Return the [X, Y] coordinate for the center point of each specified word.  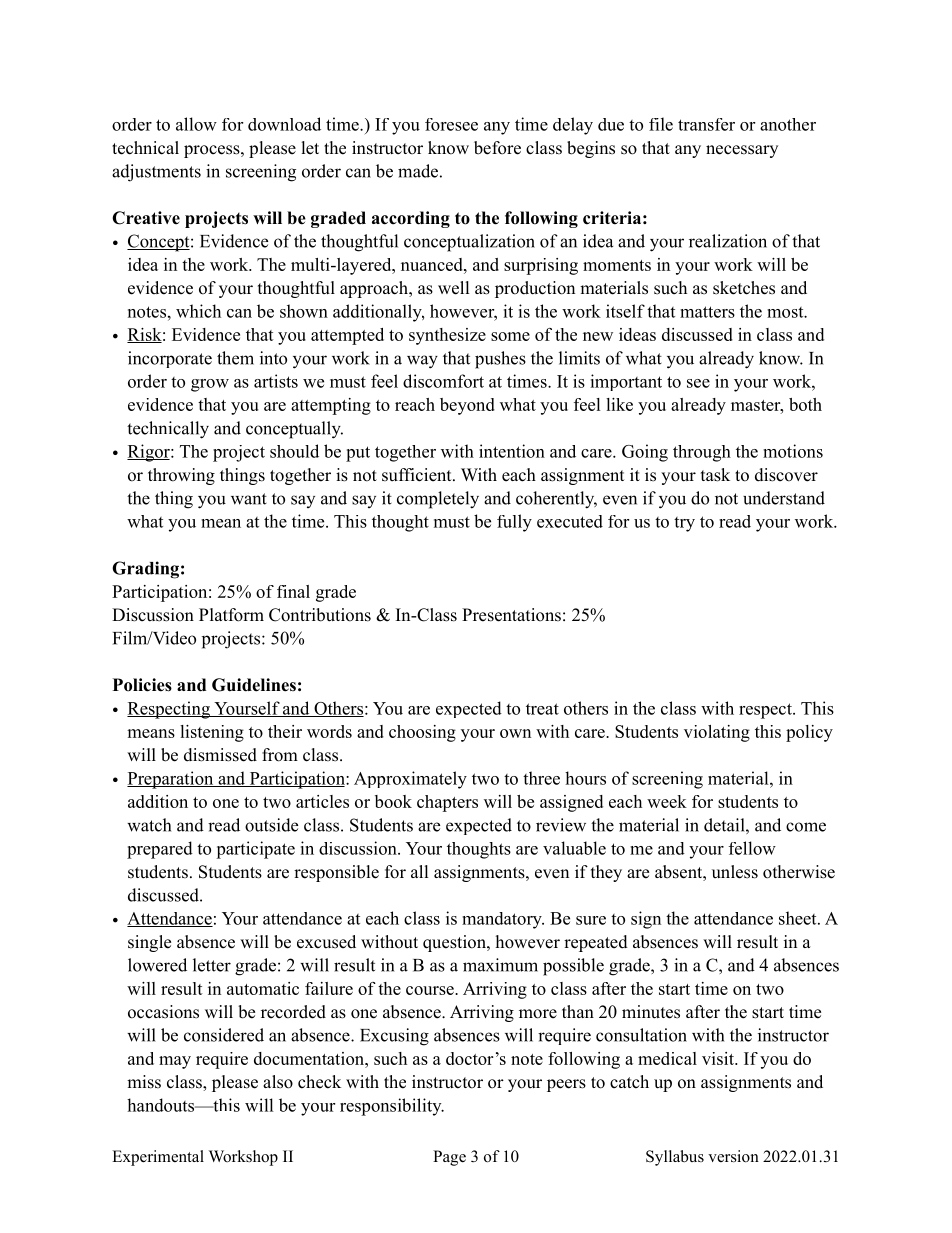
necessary [742, 151]
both [805, 404]
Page [449, 1158]
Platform [231, 615]
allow [196, 124]
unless [735, 872]
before [497, 148]
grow [210, 385]
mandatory [503, 920]
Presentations [511, 615]
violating [717, 733]
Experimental [158, 1158]
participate [255, 850]
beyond [467, 406]
